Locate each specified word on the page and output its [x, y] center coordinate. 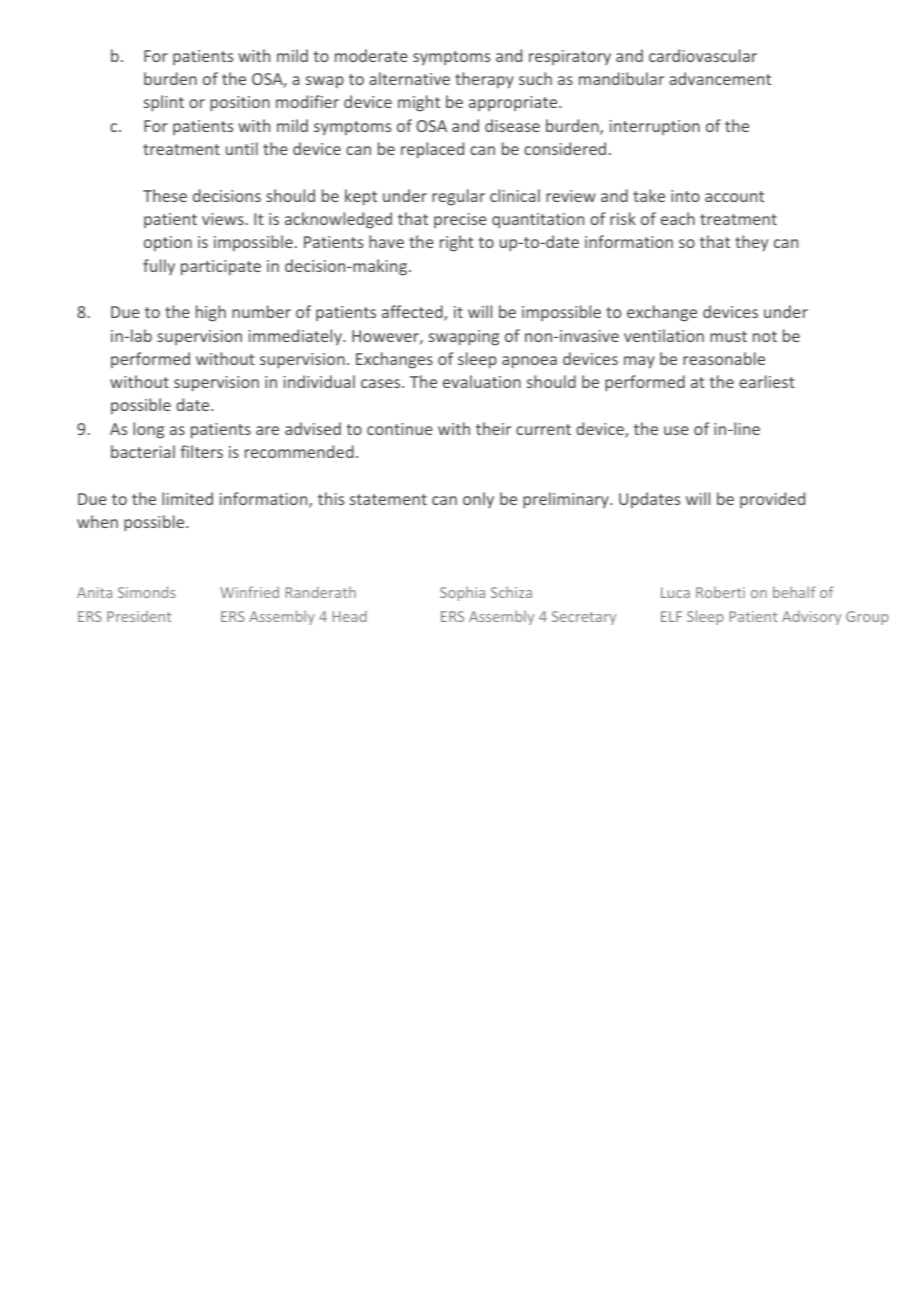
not [765, 336]
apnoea [529, 362]
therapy [484, 80]
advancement [720, 78]
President [139, 616]
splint [164, 103]
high [211, 313]
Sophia [462, 593]
